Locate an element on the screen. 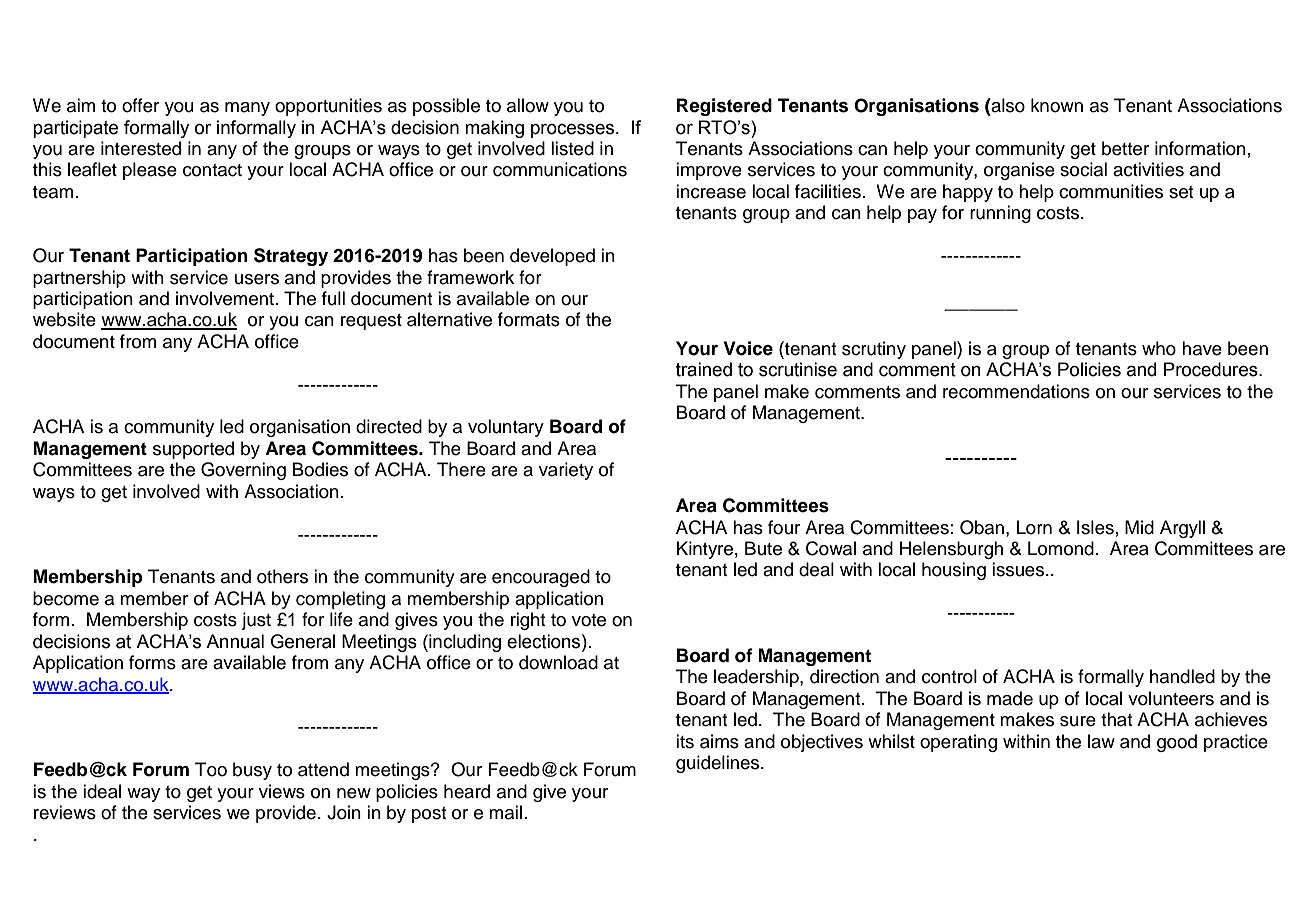 This screenshot has height=924, width=1308. law is located at coordinates (1101, 741).
